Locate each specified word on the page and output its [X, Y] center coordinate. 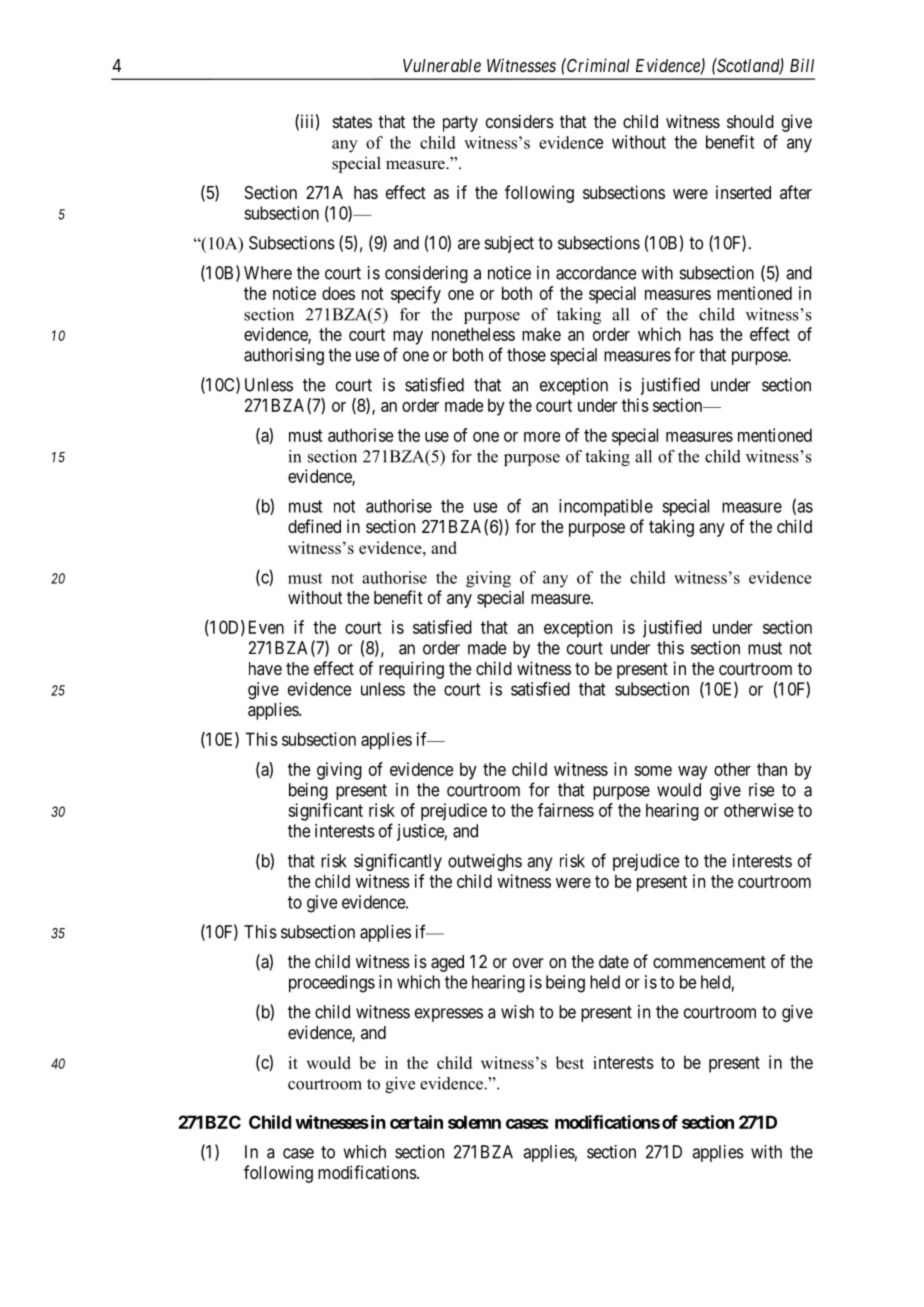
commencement [709, 962]
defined [314, 526]
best [570, 1062]
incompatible [606, 507]
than [772, 769]
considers [520, 121]
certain [416, 1122]
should [750, 121]
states [352, 122]
